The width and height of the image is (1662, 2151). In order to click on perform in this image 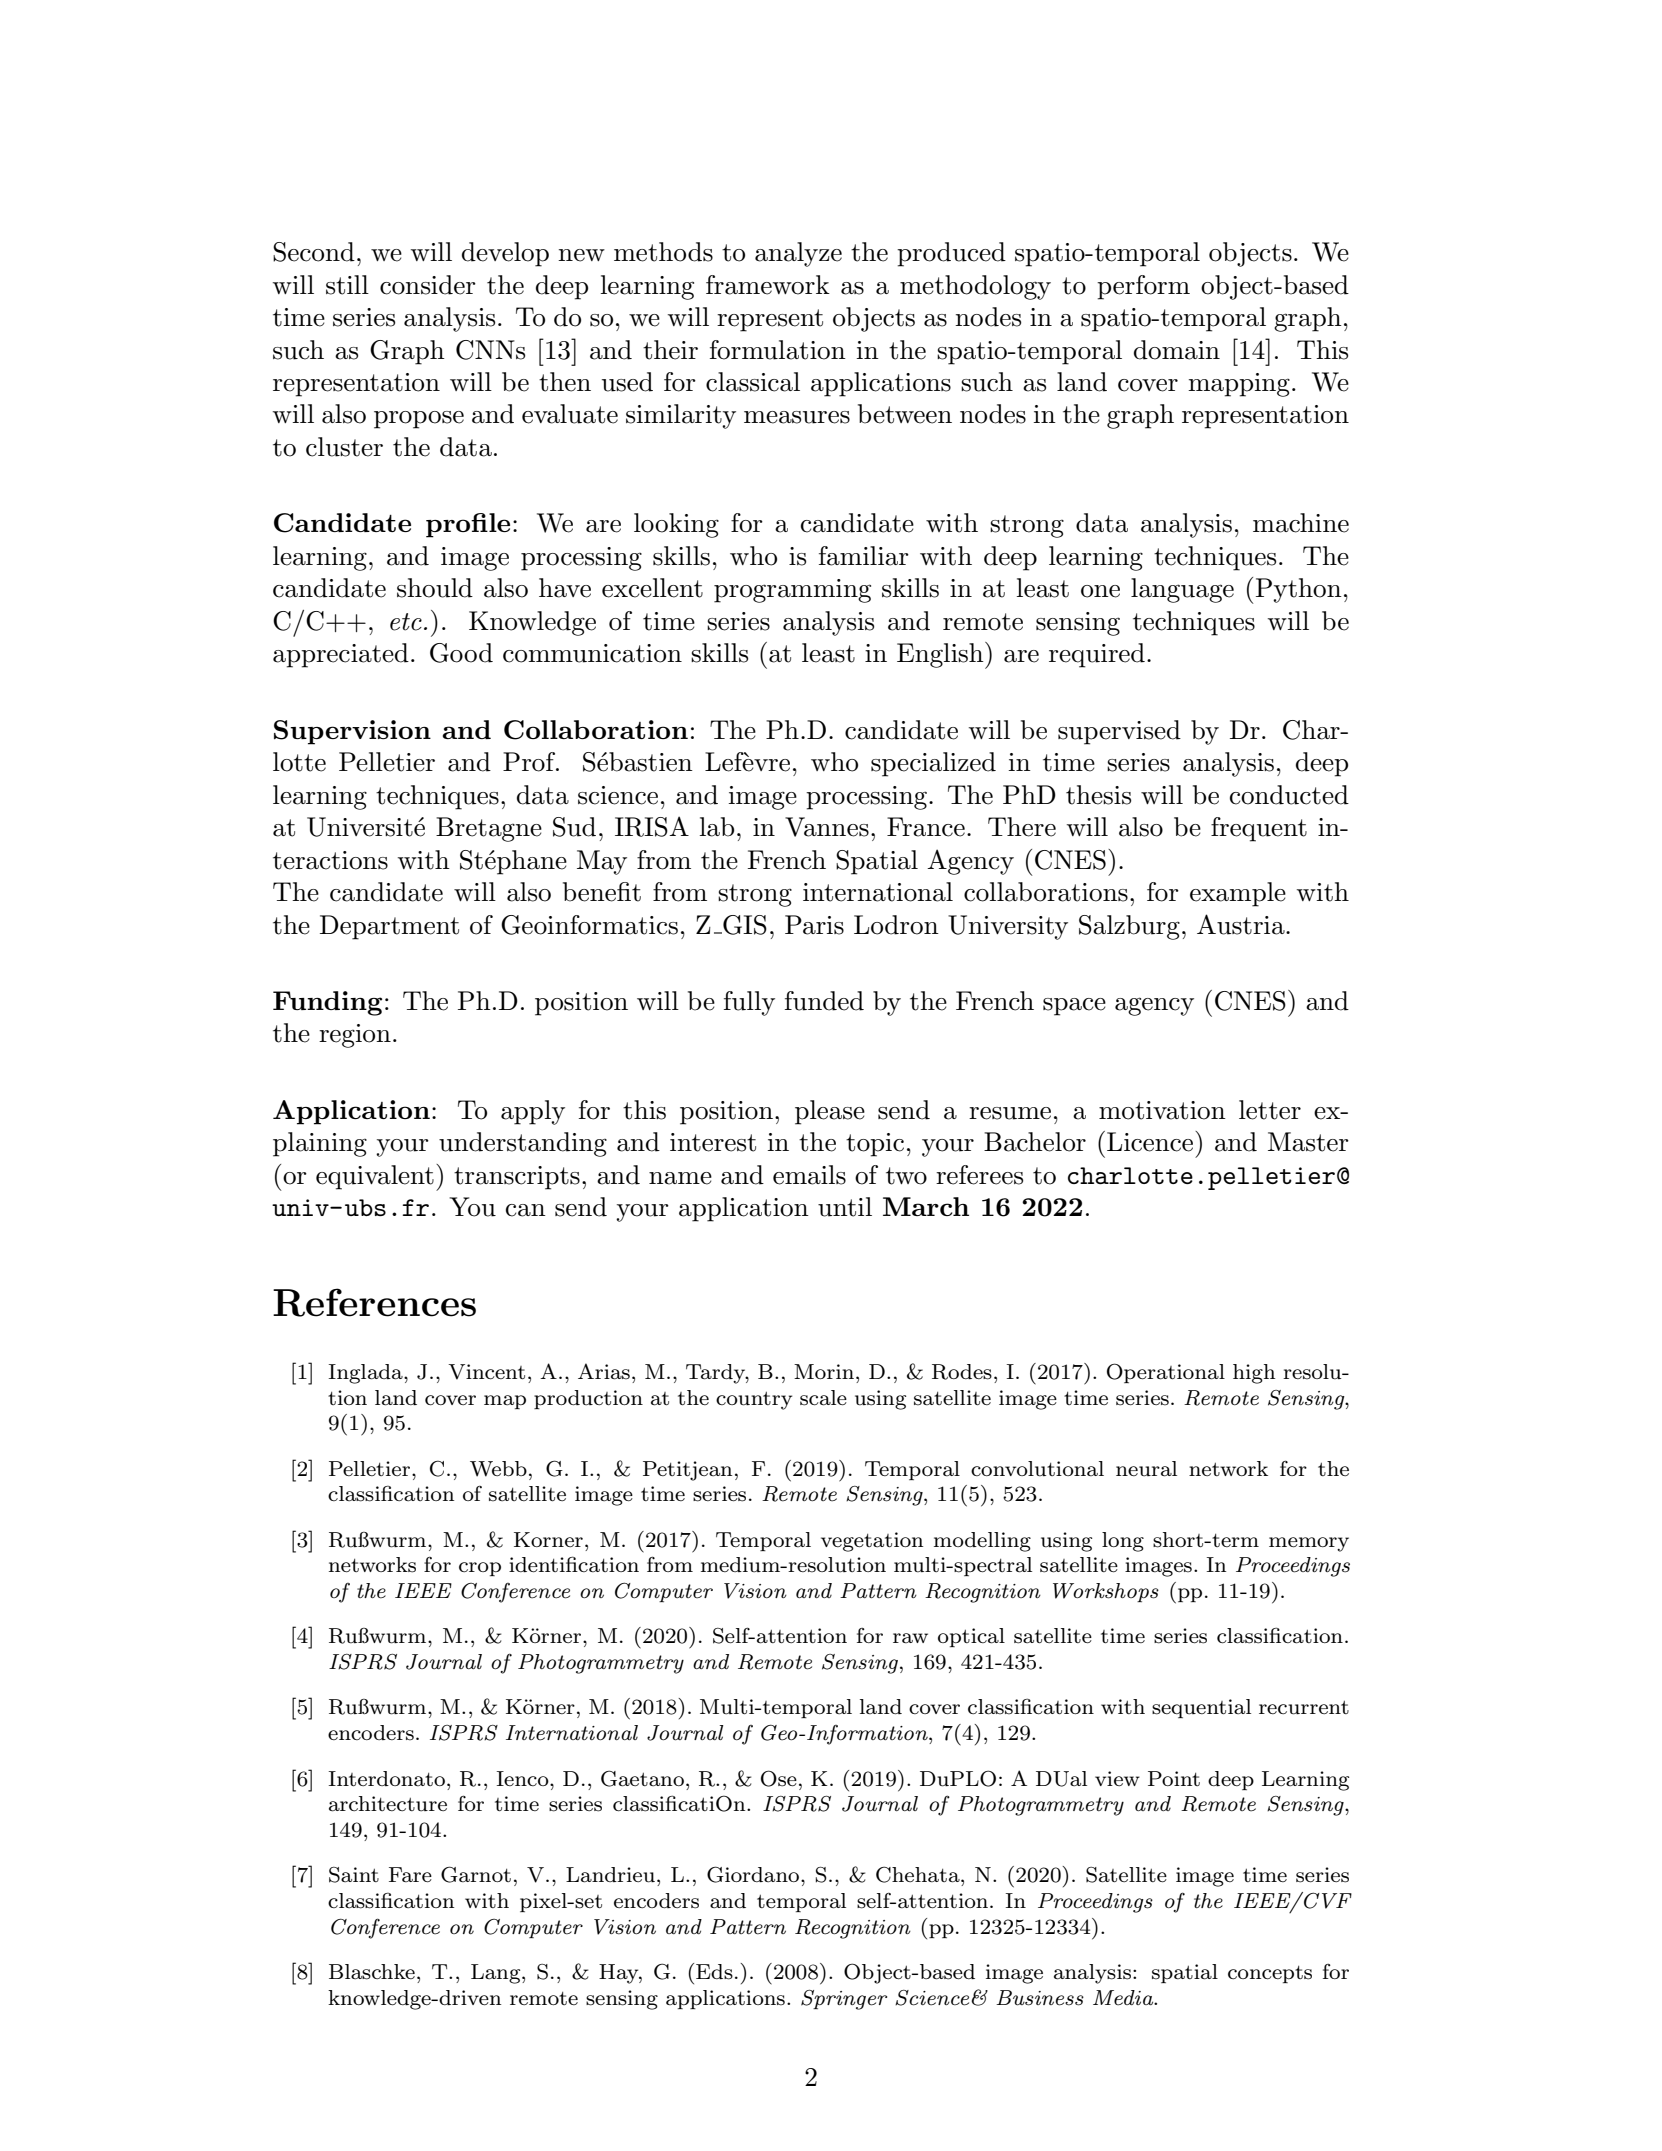, I will do `click(1143, 287)`.
